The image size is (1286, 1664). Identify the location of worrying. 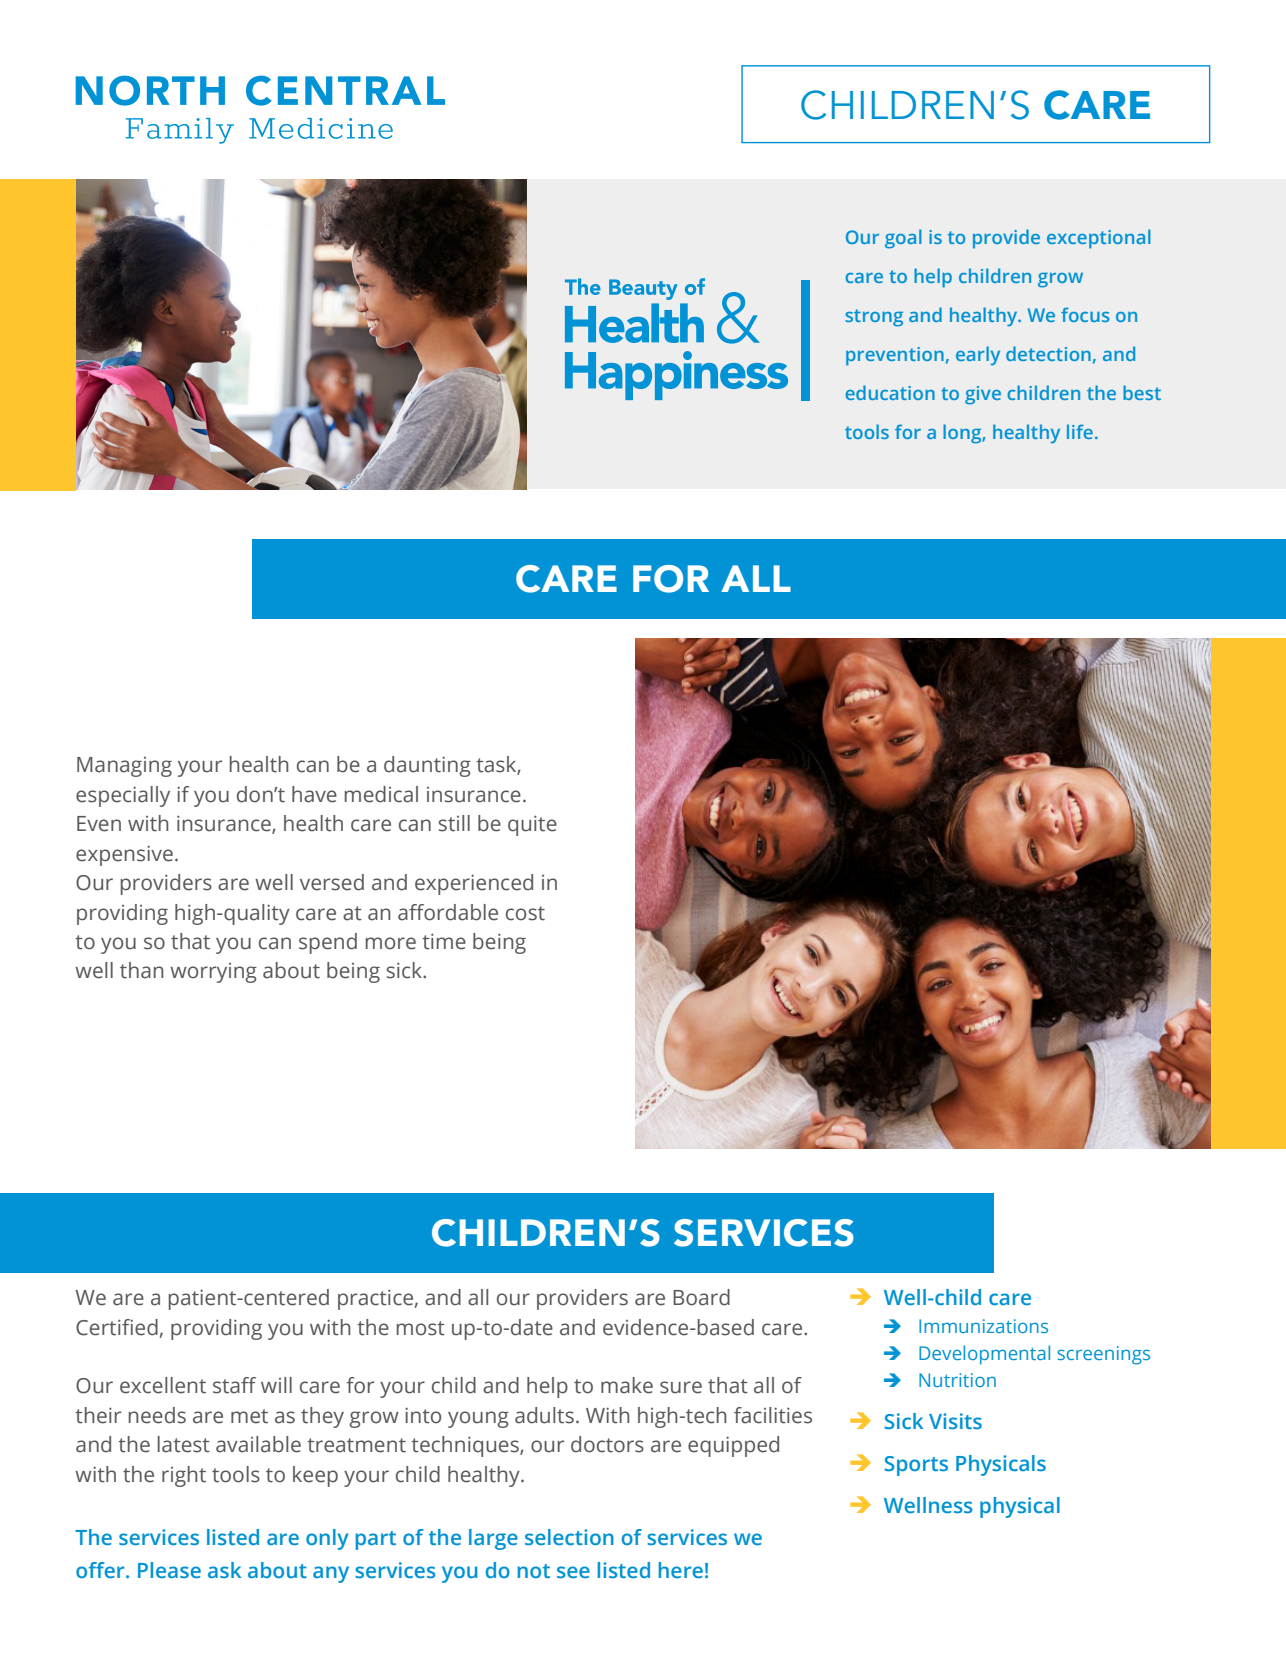
(213, 973).
